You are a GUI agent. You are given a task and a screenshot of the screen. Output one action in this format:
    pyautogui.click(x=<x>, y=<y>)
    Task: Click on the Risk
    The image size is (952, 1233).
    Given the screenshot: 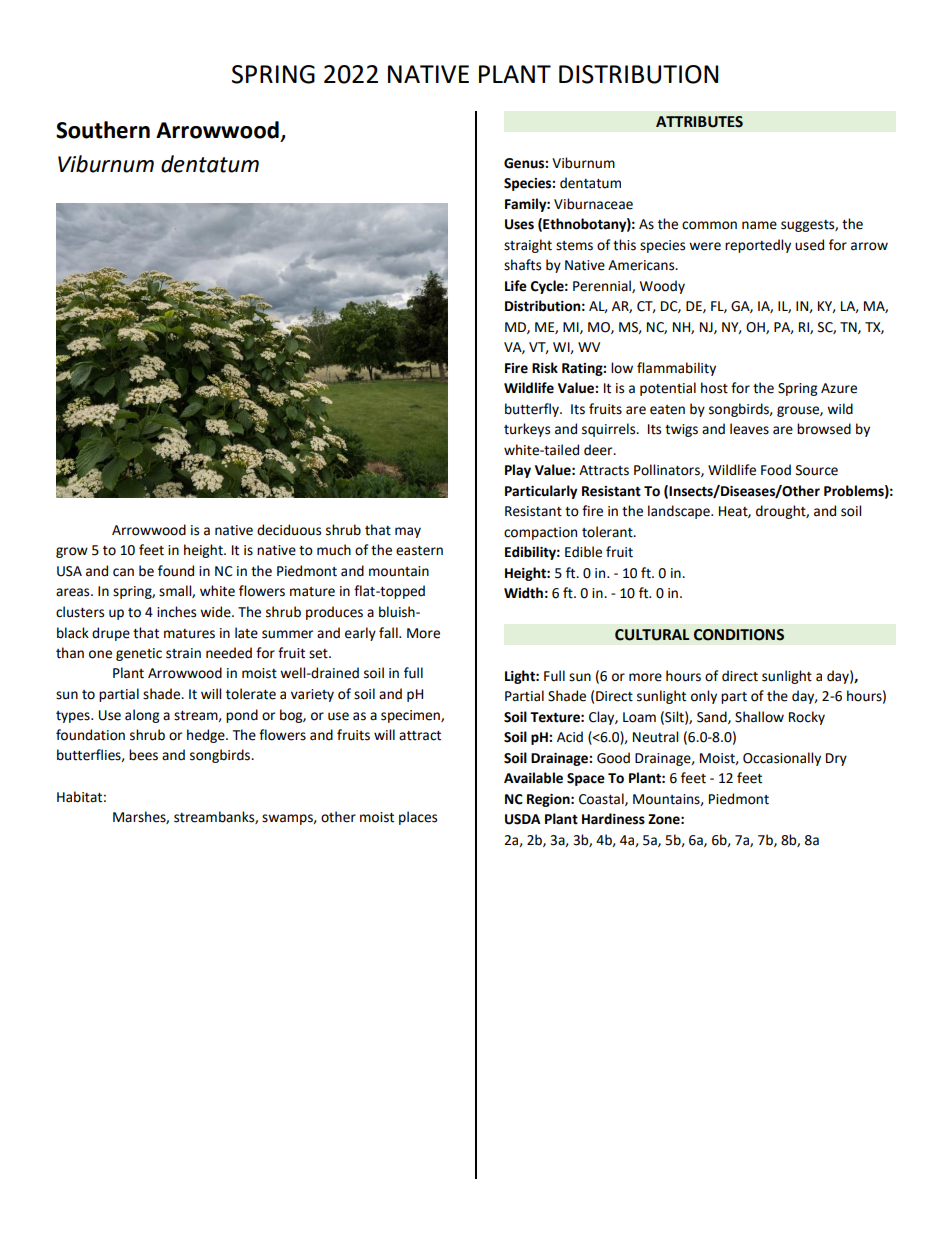 What is the action you would take?
    pyautogui.click(x=545, y=368)
